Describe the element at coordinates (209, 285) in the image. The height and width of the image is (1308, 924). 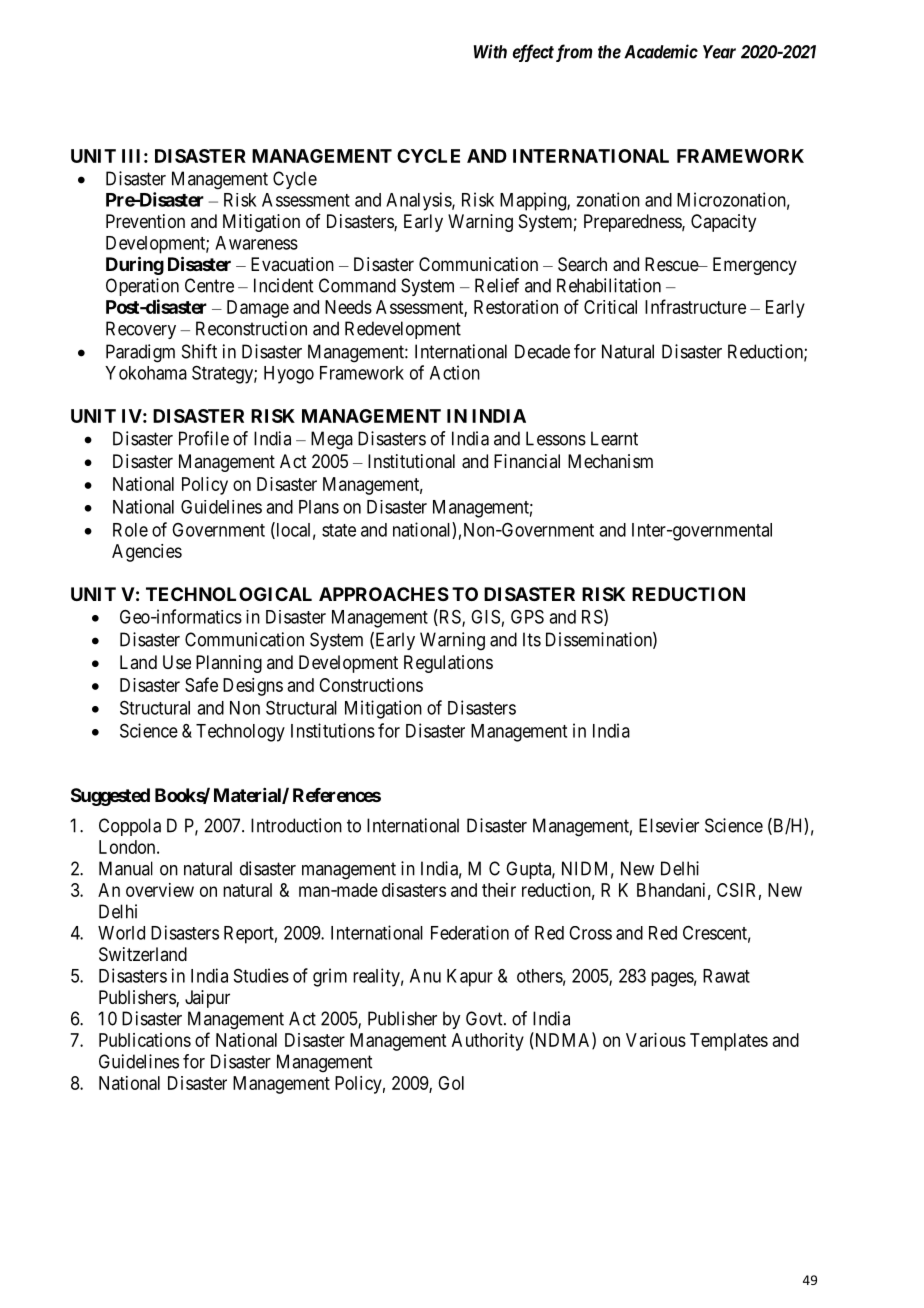
I see `Centre` at that location.
